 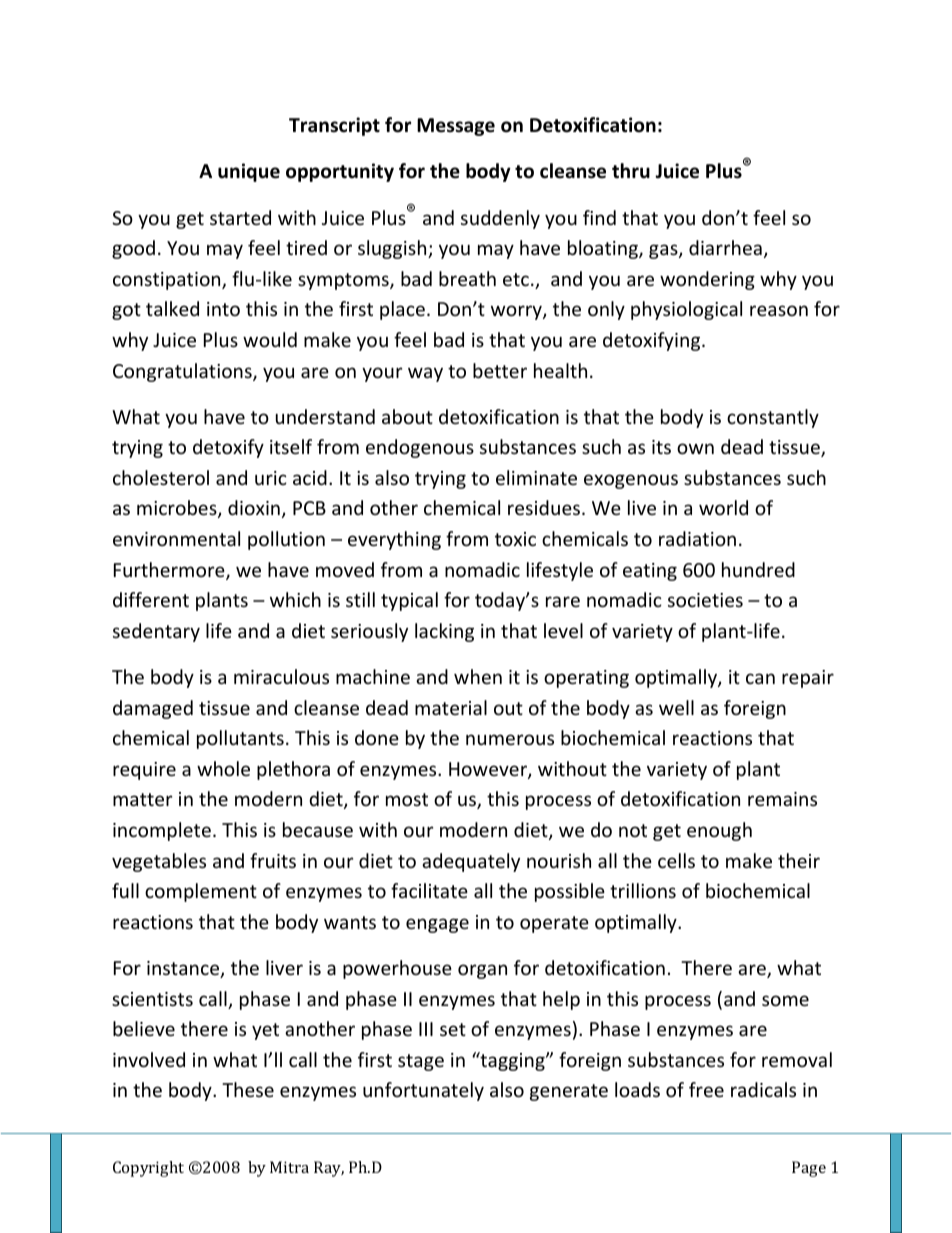 I want to click on unique, so click(x=249, y=172).
